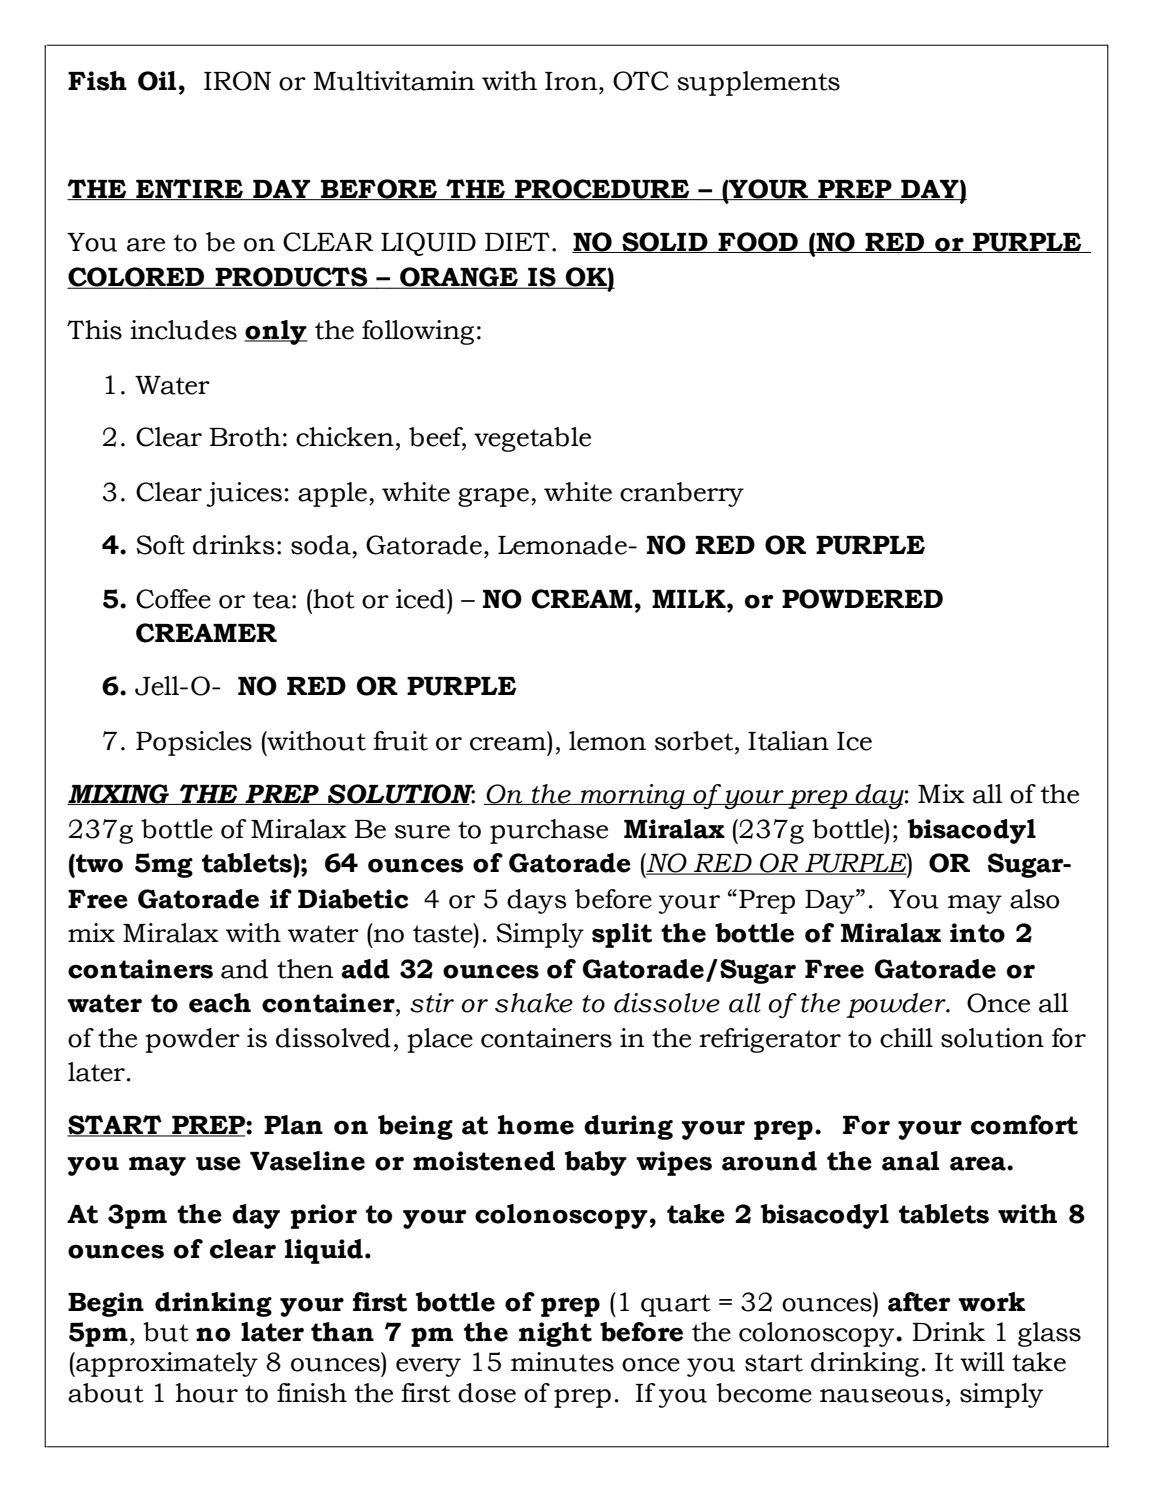 This page has height=1492, width=1153. I want to click on supplements, so click(758, 83).
